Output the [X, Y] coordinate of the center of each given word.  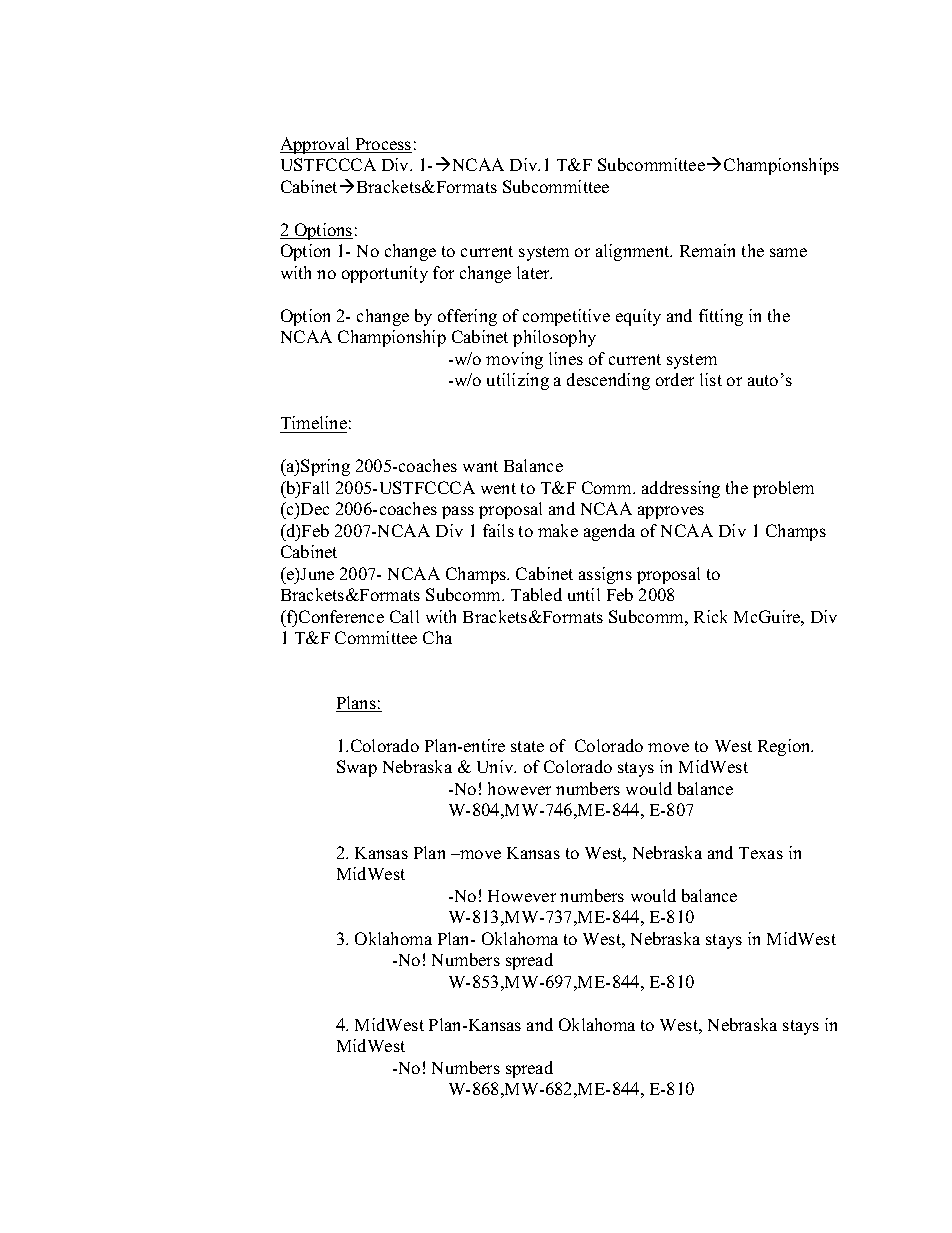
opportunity [385, 274]
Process [382, 145]
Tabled [536, 594]
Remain [707, 250]
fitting [721, 317]
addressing [681, 489]
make [558, 530]
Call [404, 616]
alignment [634, 252]
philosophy [554, 338]
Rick [710, 616]
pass [458, 512]
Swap [357, 768]
